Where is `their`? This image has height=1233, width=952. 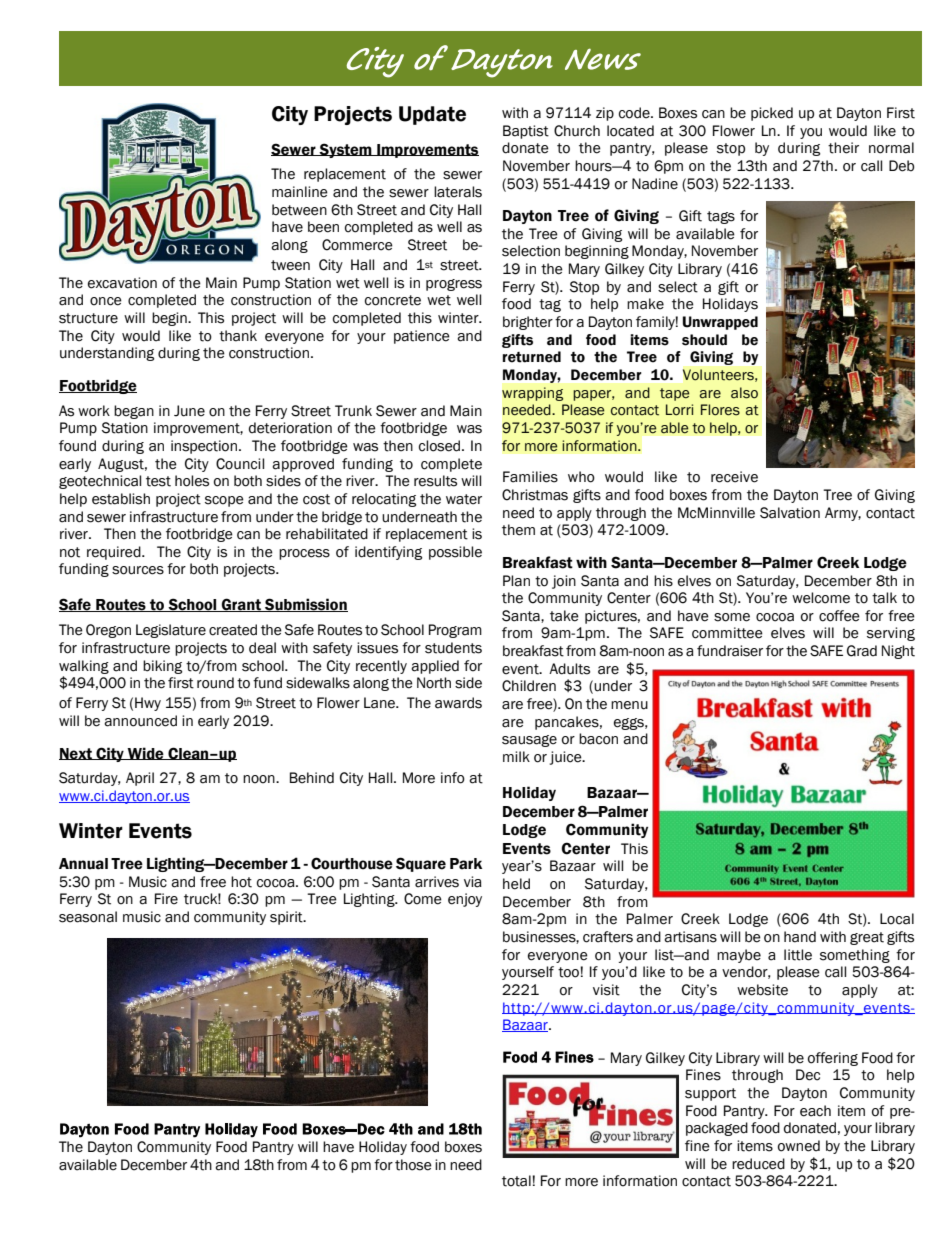
their is located at coordinates (843, 148).
